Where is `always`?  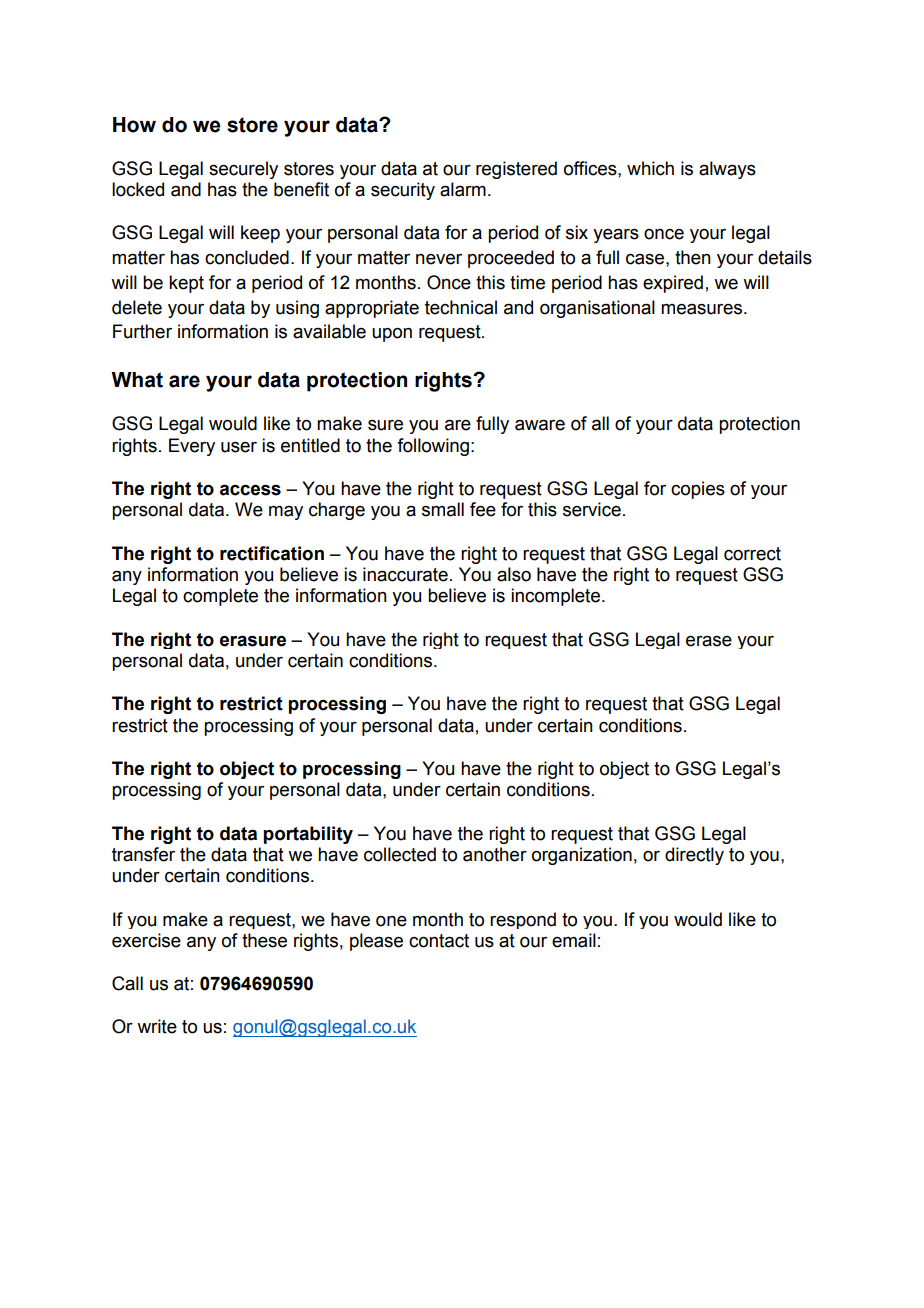 always is located at coordinates (727, 170).
